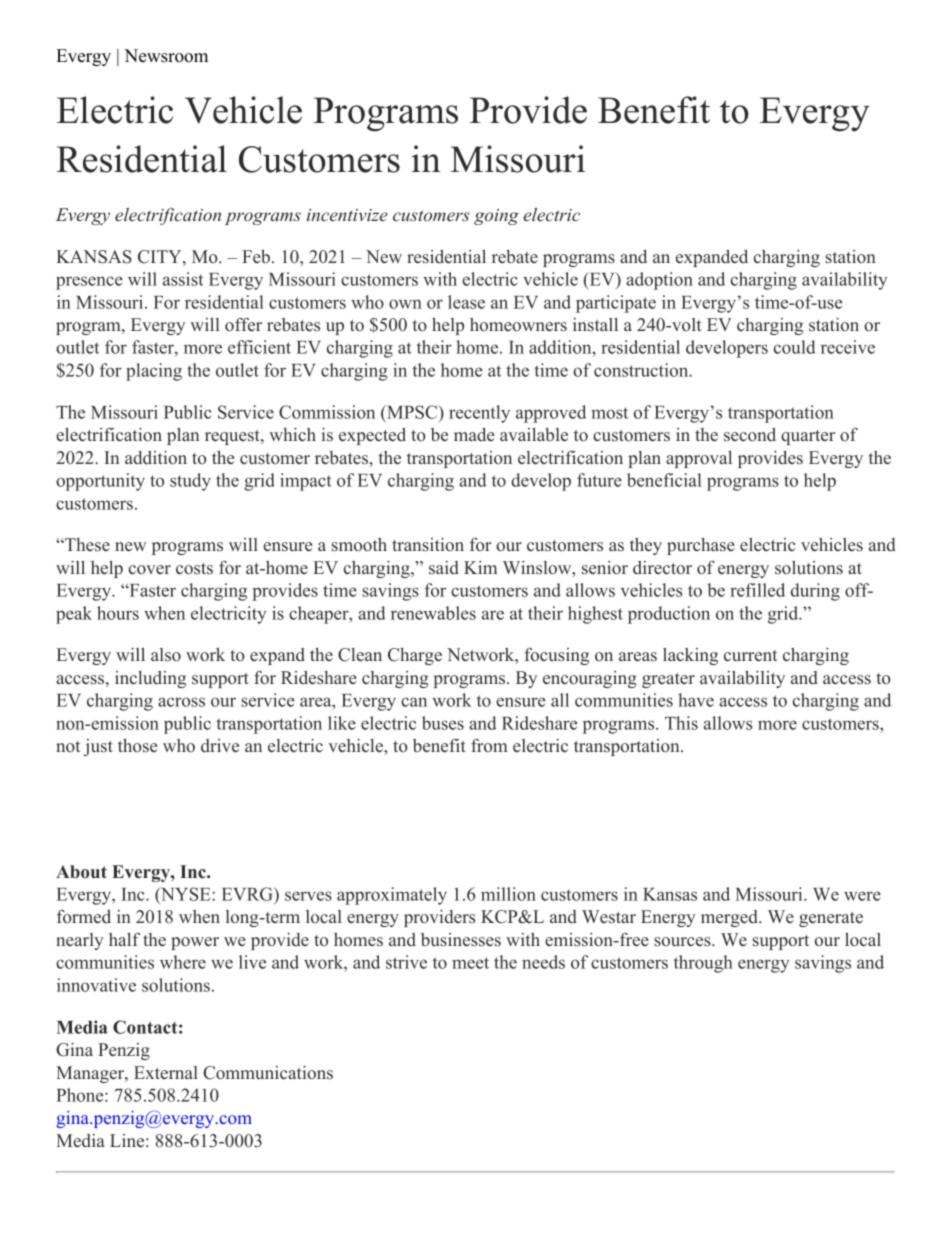 The image size is (952, 1233). What do you see at coordinates (166, 1073) in the screenshot?
I see `External` at bounding box center [166, 1073].
